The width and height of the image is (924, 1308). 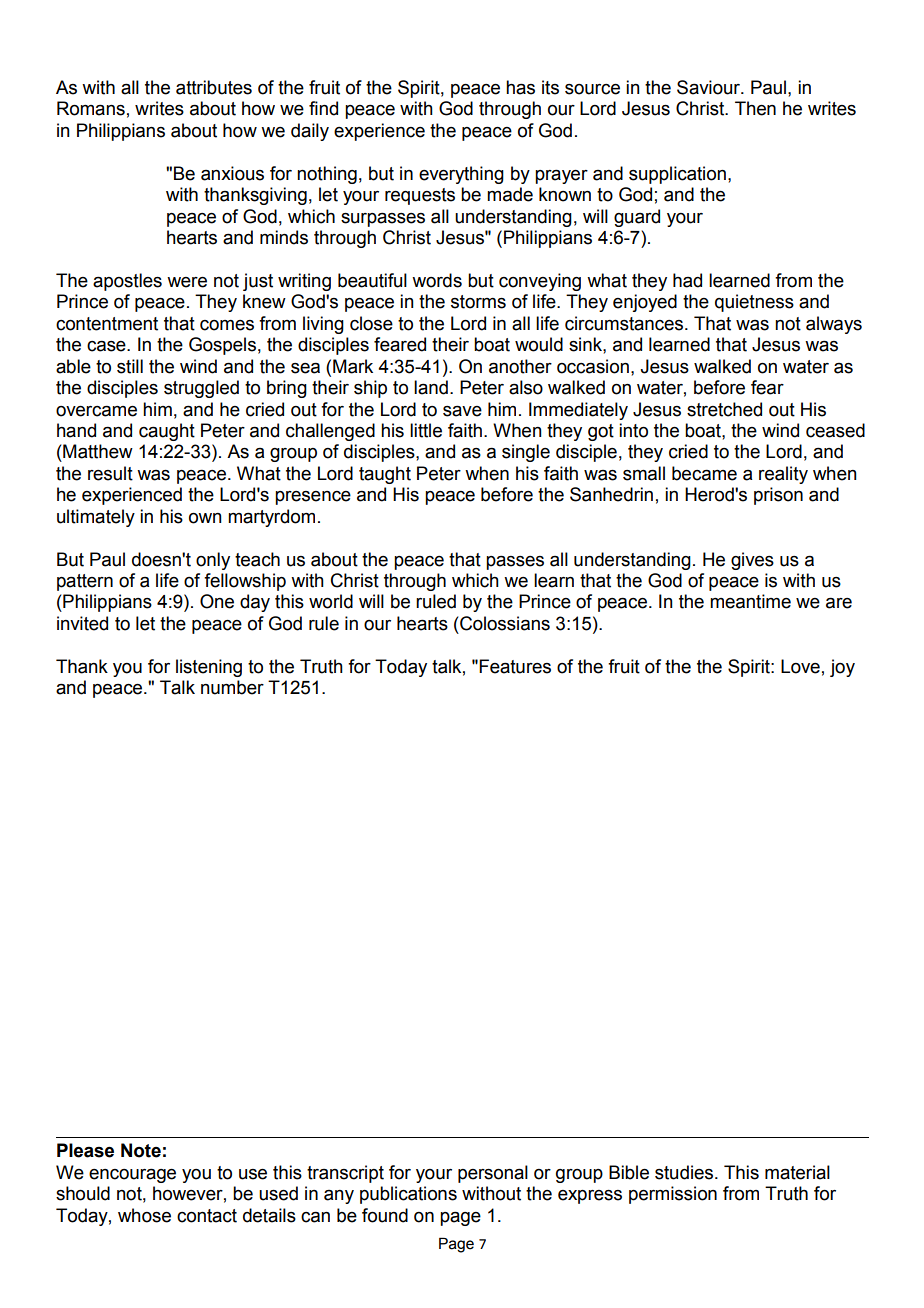 What do you see at coordinates (431, 387) in the image?
I see `land` at bounding box center [431, 387].
